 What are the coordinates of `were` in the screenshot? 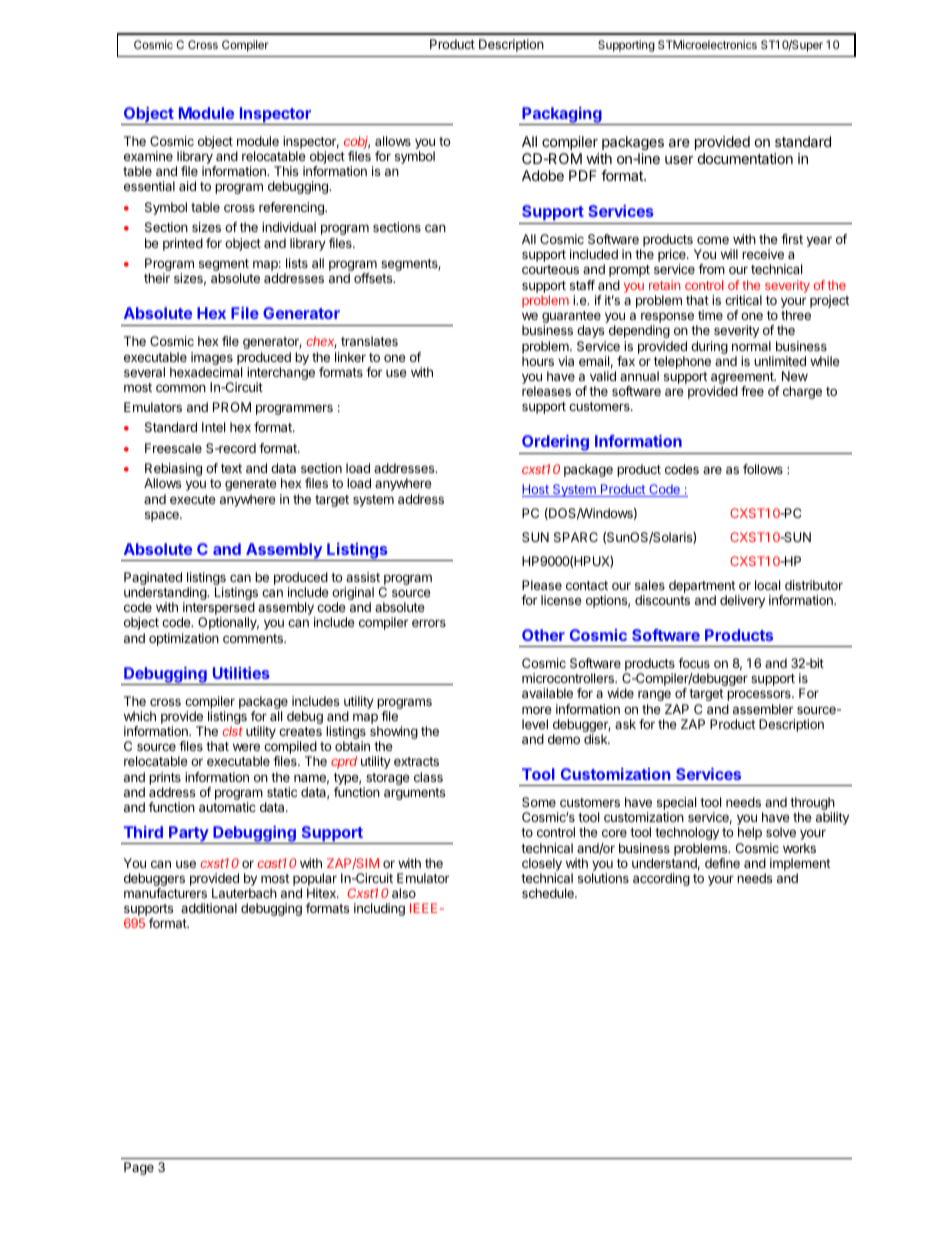 It's located at (246, 747).
